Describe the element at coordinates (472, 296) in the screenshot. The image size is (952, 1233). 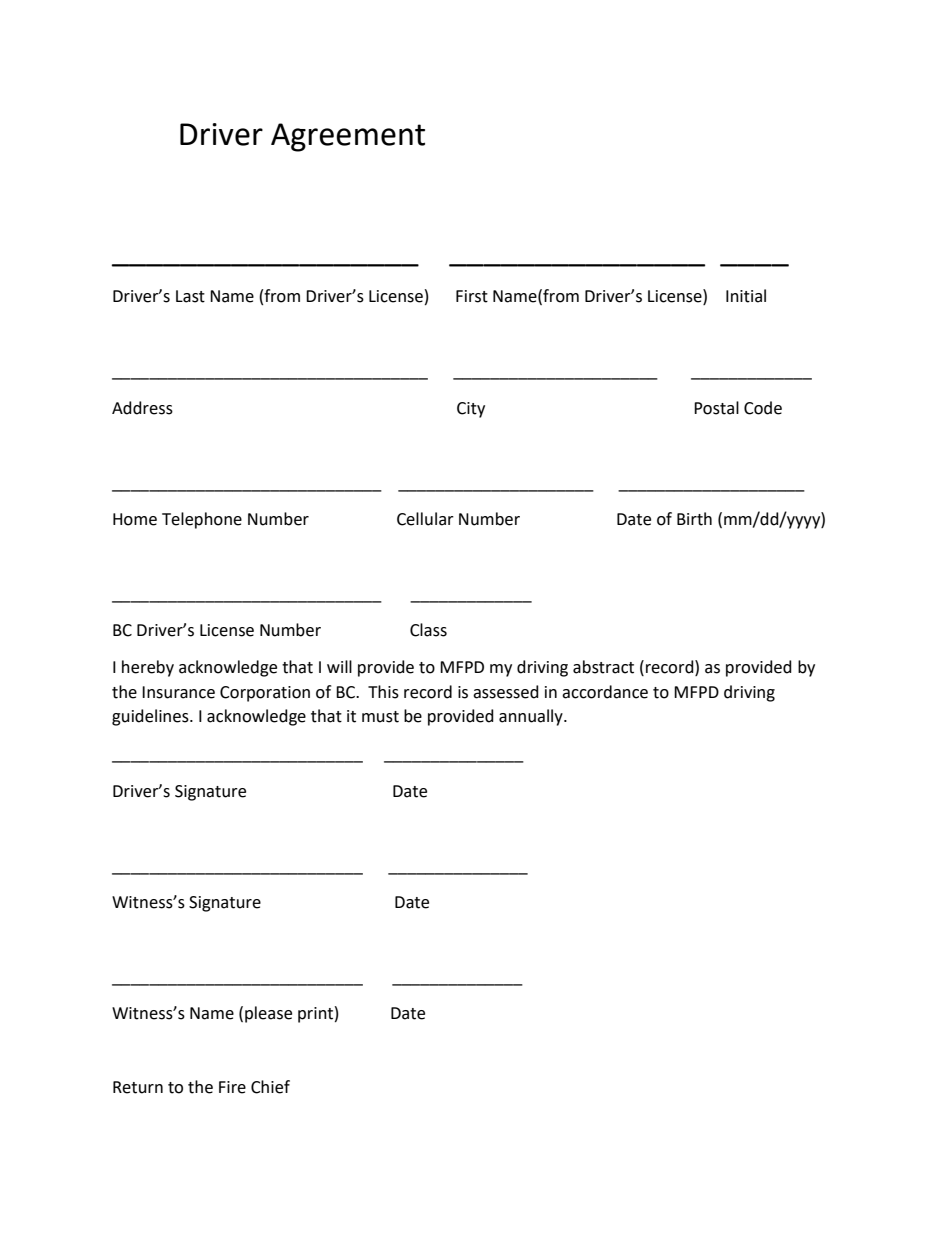
I see `First` at that location.
